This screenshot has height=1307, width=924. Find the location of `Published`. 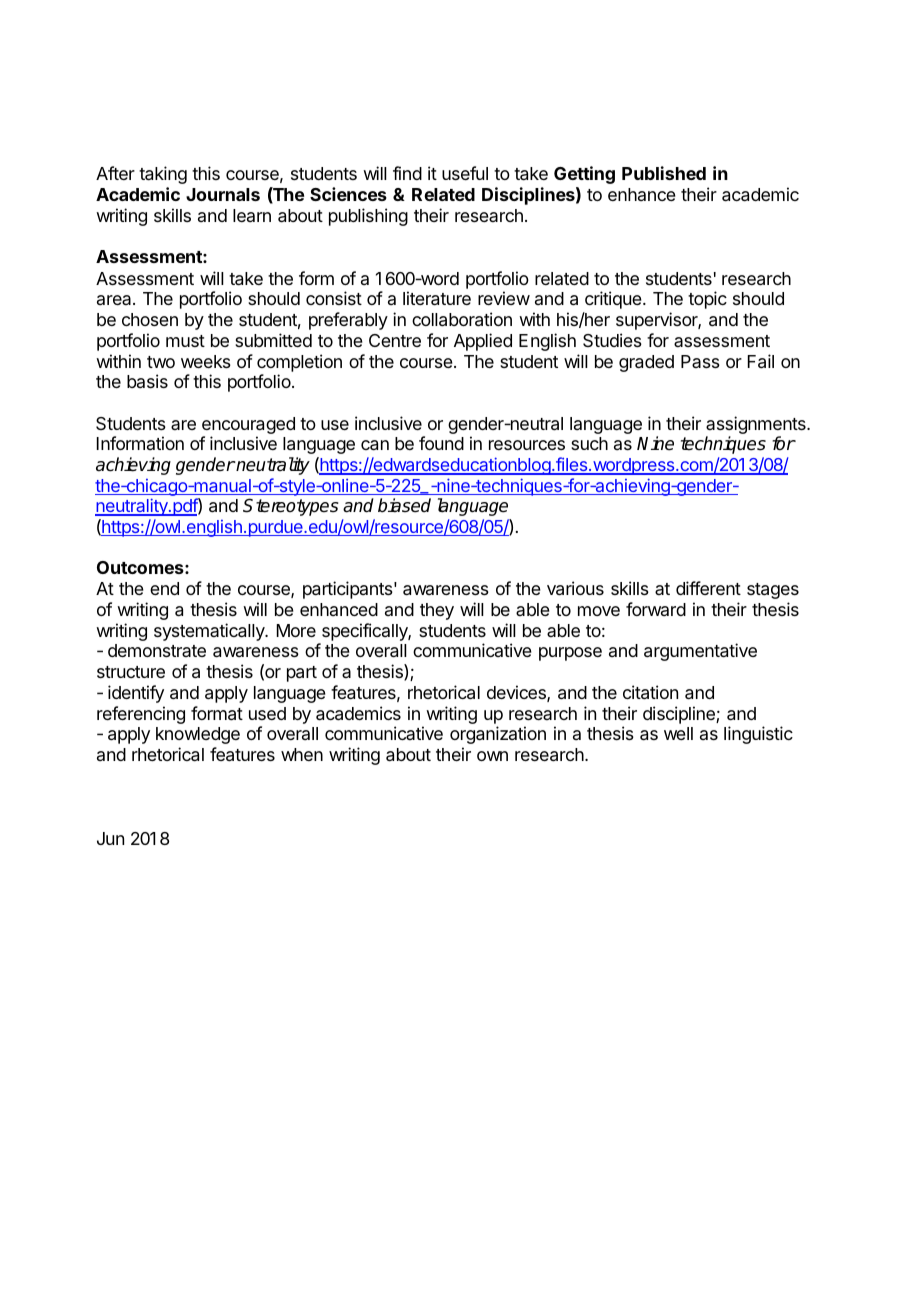

Published is located at coordinates (664, 173).
